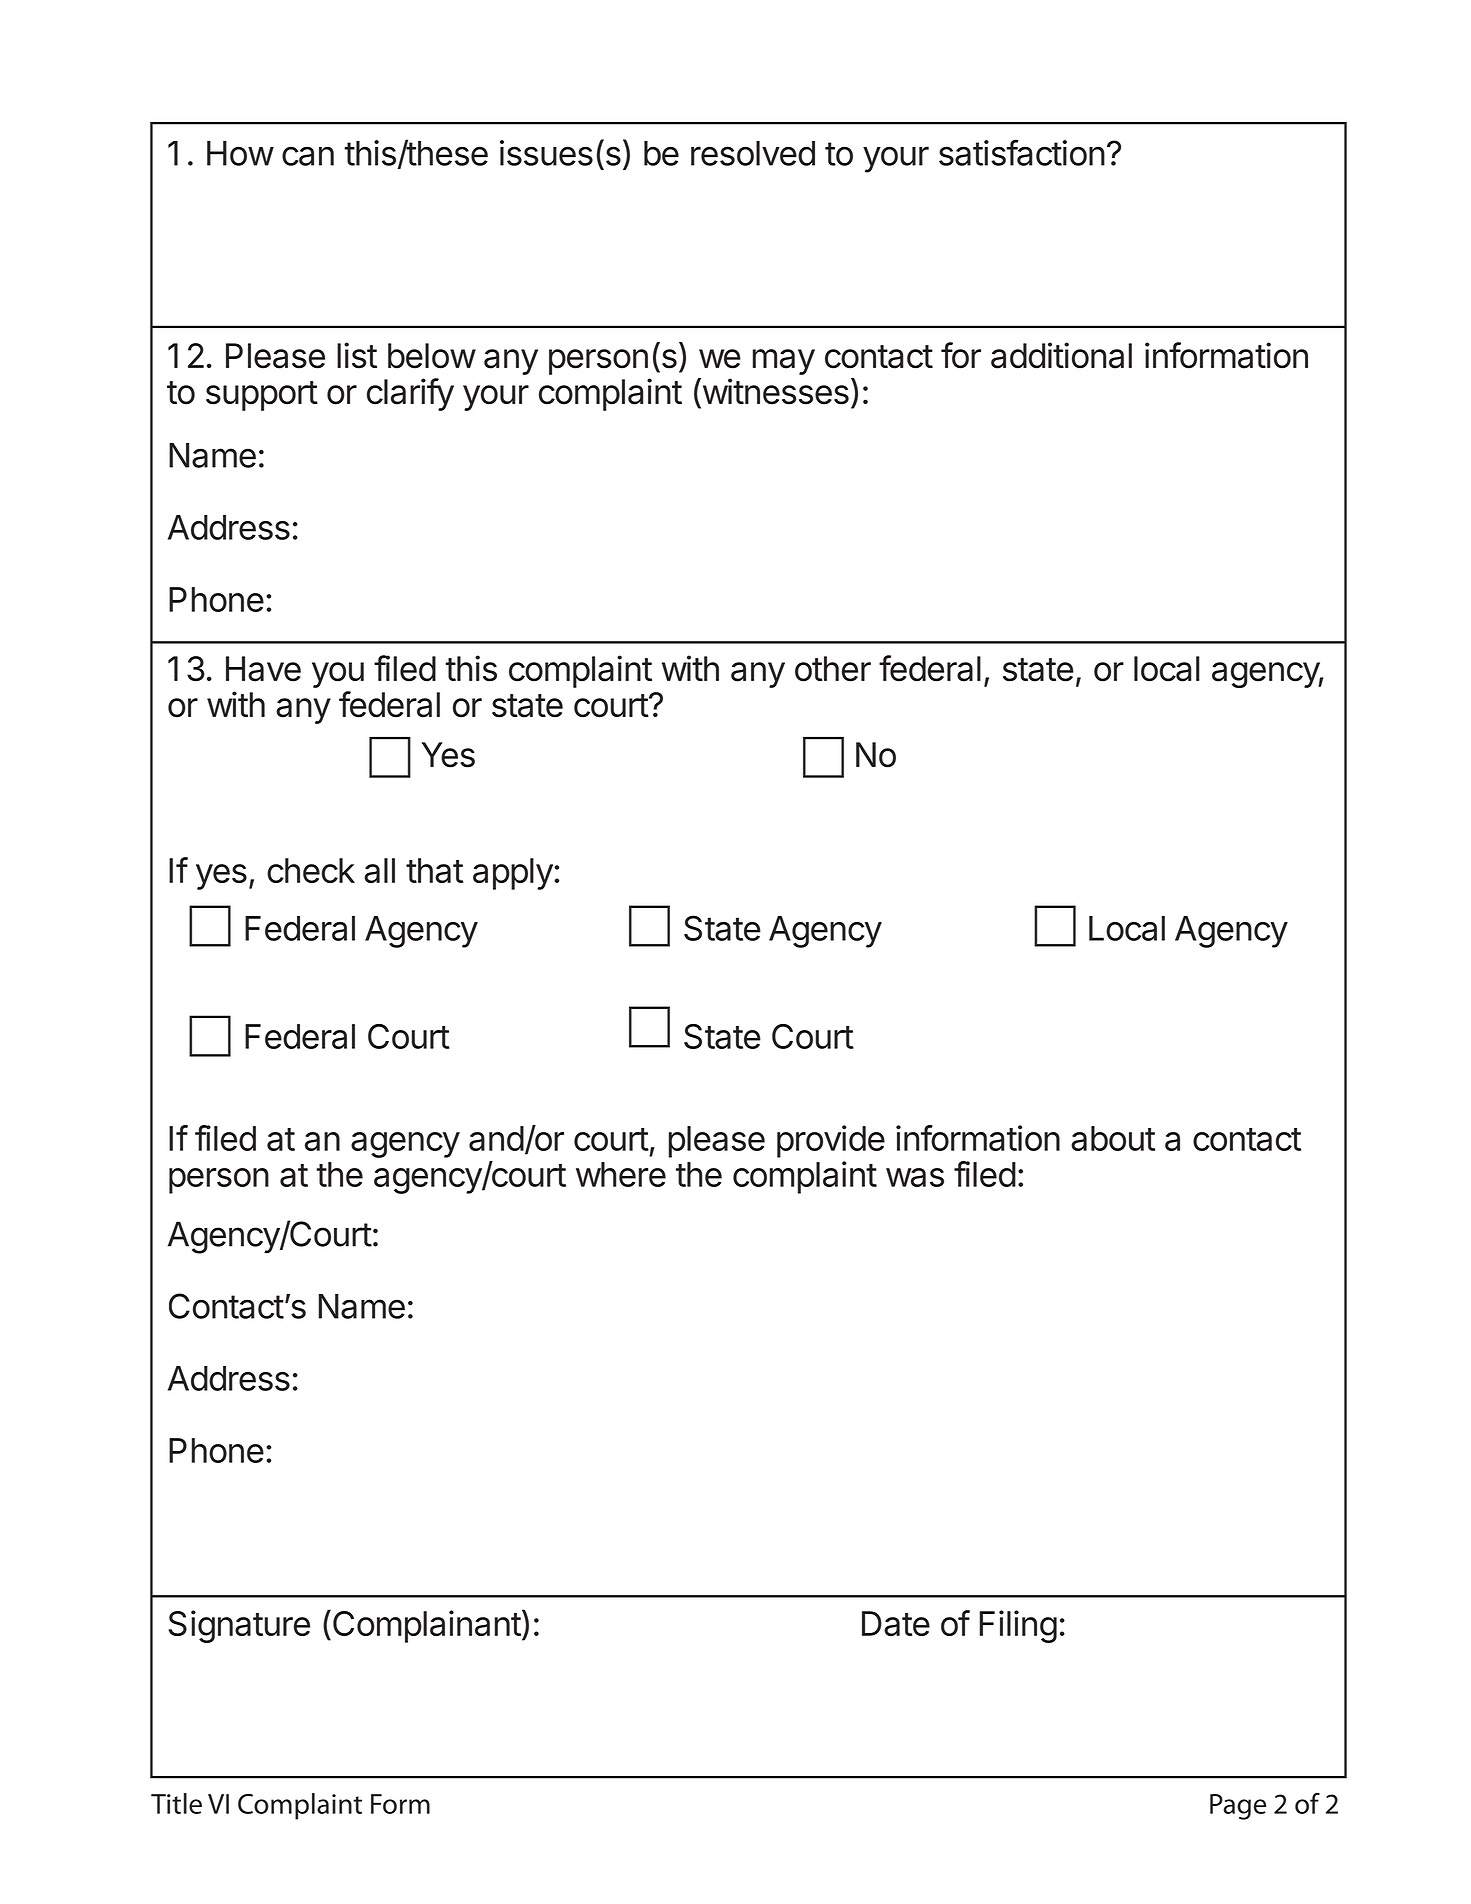 This screenshot has width=1471, height=1904. I want to click on apply, so click(513, 874).
